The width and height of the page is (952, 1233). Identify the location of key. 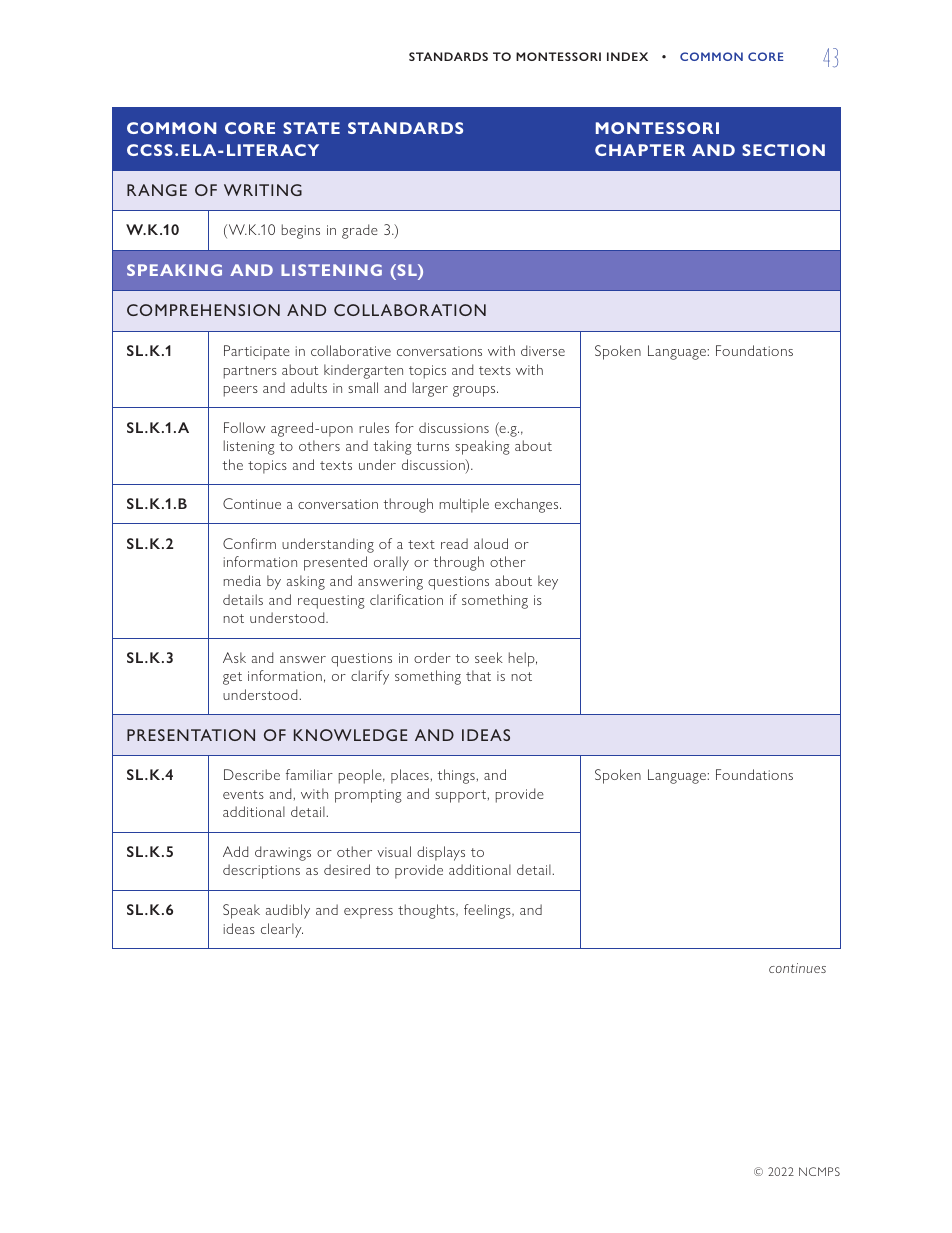
(548, 582).
